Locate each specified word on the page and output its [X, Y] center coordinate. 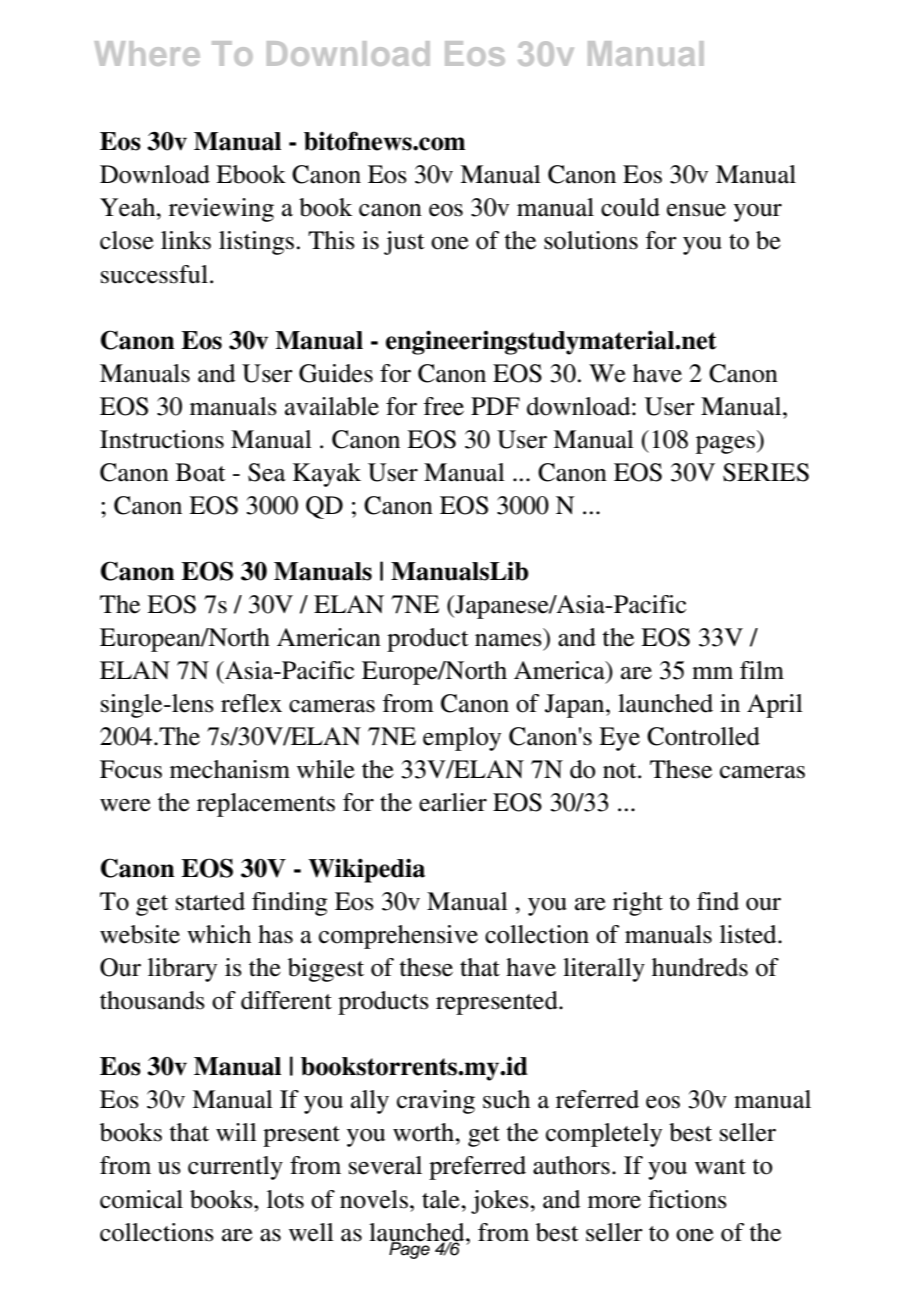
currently [235, 1168]
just [404, 243]
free [444, 406]
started [210, 901]
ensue [696, 210]
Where [147, 53]
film [762, 670]
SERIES [766, 472]
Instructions [162, 439]
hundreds [700, 967]
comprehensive [398, 937]
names [508, 640]
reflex [251, 703]
